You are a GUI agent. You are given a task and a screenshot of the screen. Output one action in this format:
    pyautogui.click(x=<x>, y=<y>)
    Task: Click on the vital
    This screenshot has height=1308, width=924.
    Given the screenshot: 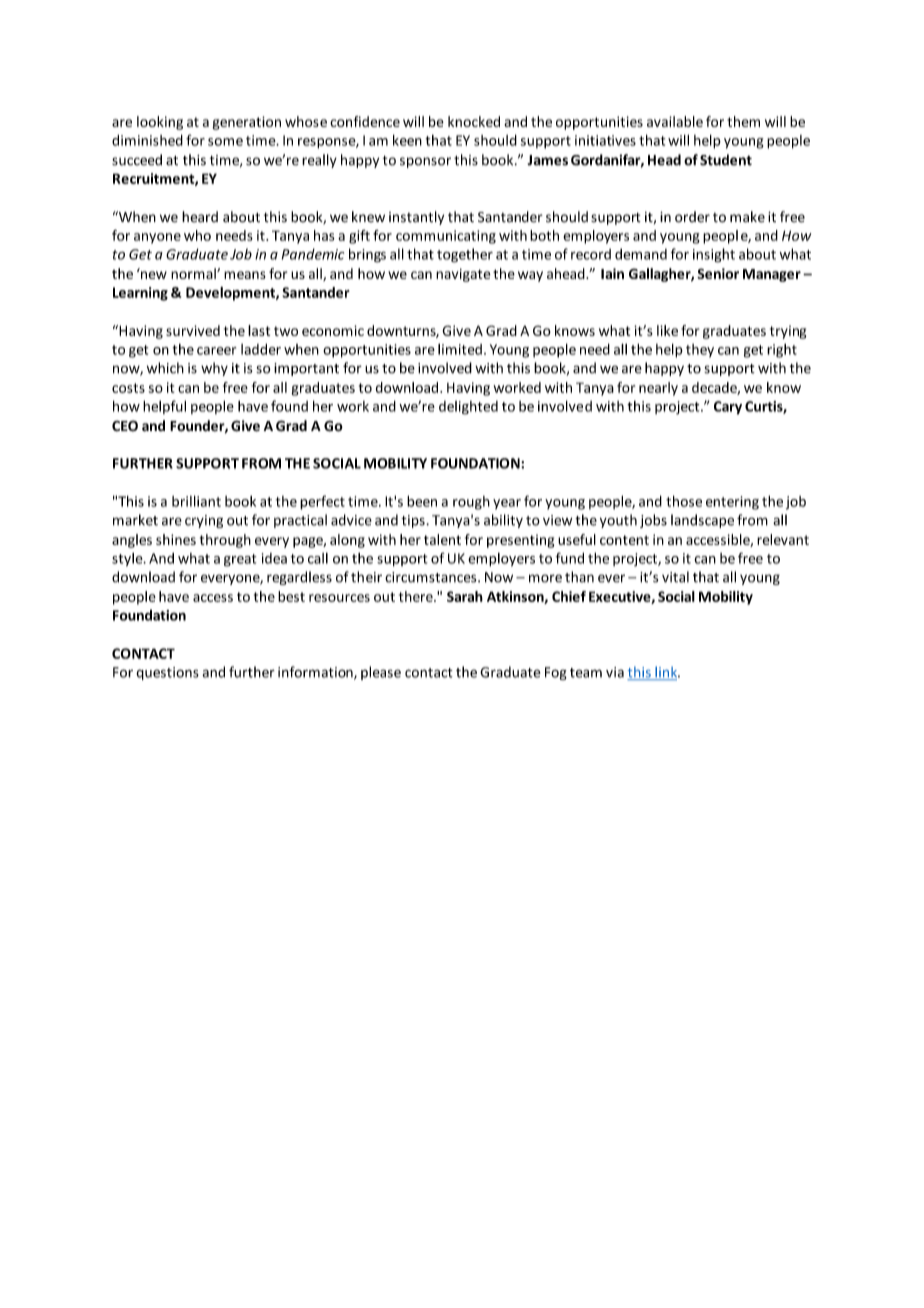 What is the action you would take?
    pyautogui.click(x=675, y=577)
